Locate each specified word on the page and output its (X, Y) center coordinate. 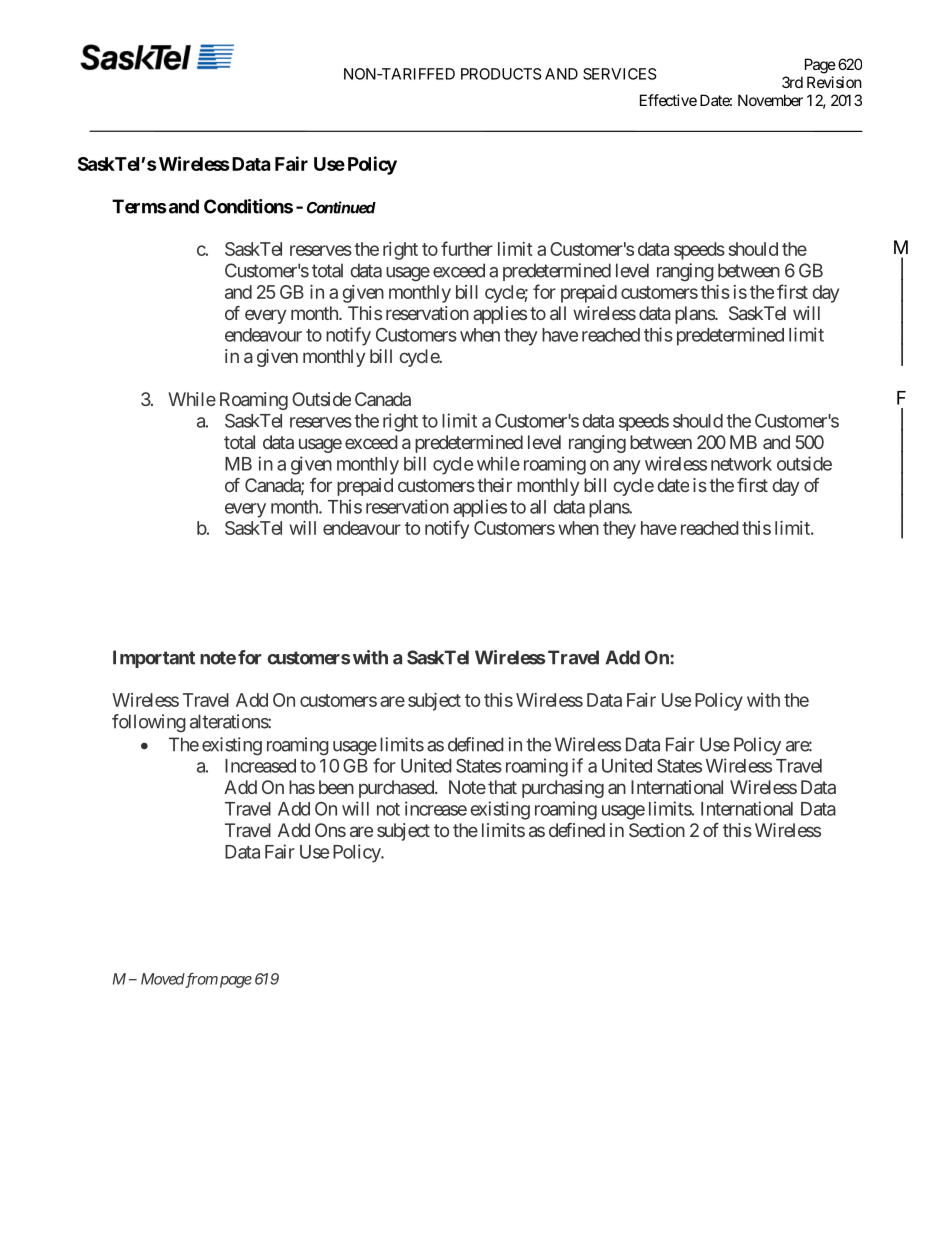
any (627, 467)
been (336, 787)
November (770, 100)
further (467, 248)
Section (657, 830)
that (502, 787)
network (741, 464)
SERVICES (620, 74)
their (494, 485)
